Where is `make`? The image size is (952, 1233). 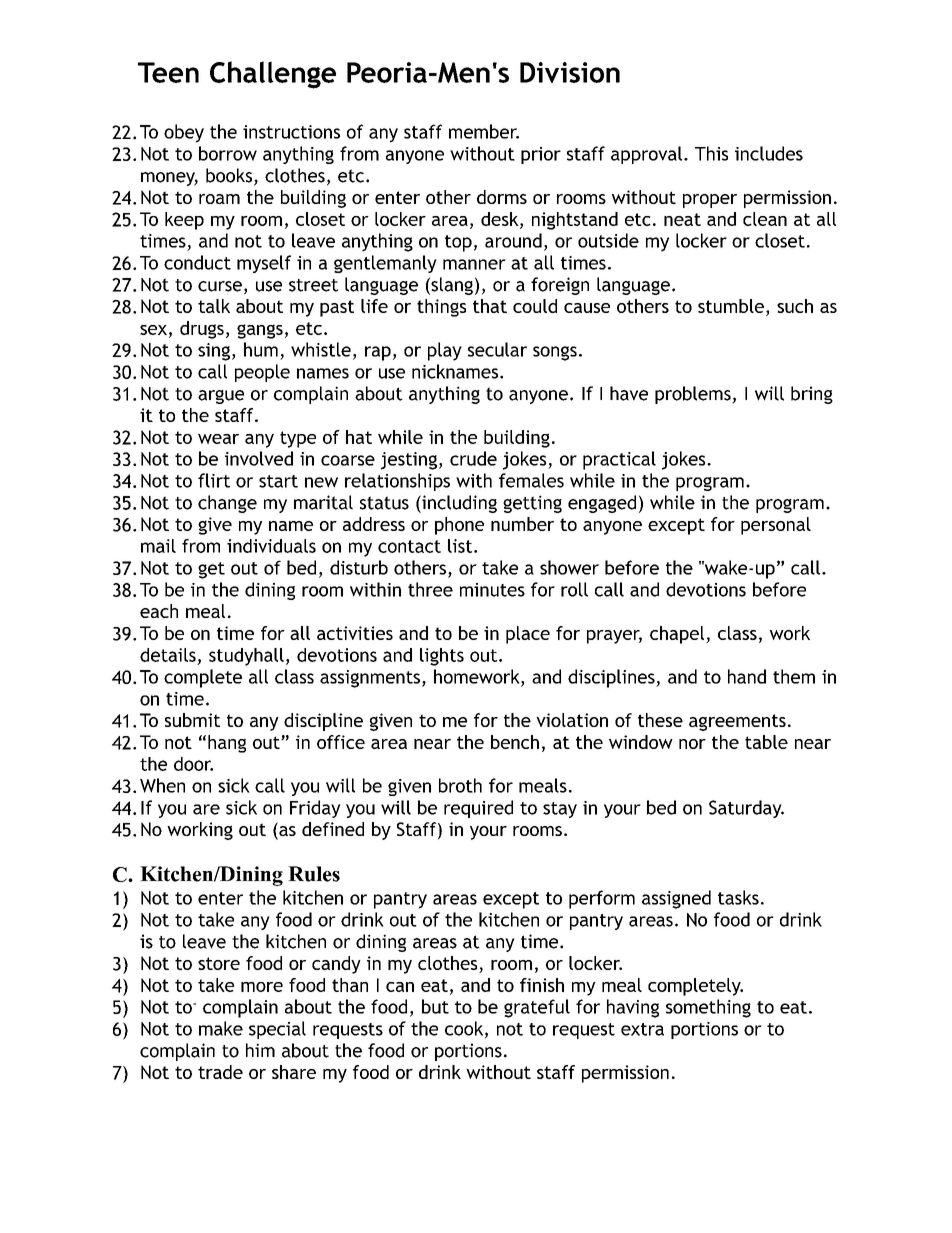
make is located at coordinates (221, 1028).
